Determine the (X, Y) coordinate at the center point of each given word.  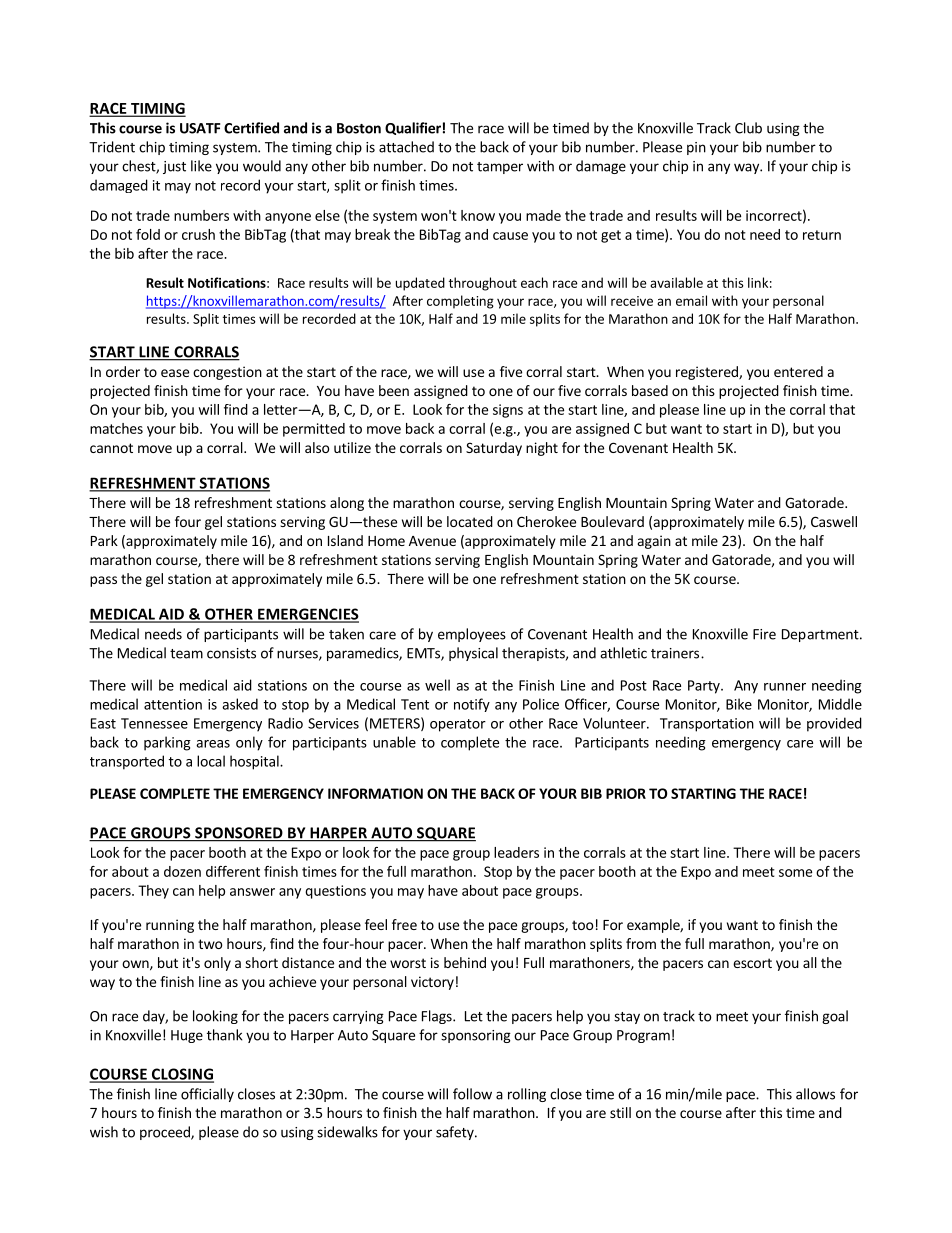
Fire (764, 634)
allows (815, 1094)
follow (472, 1094)
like (201, 166)
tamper (500, 168)
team (186, 654)
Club (748, 128)
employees (472, 635)
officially (207, 1095)
